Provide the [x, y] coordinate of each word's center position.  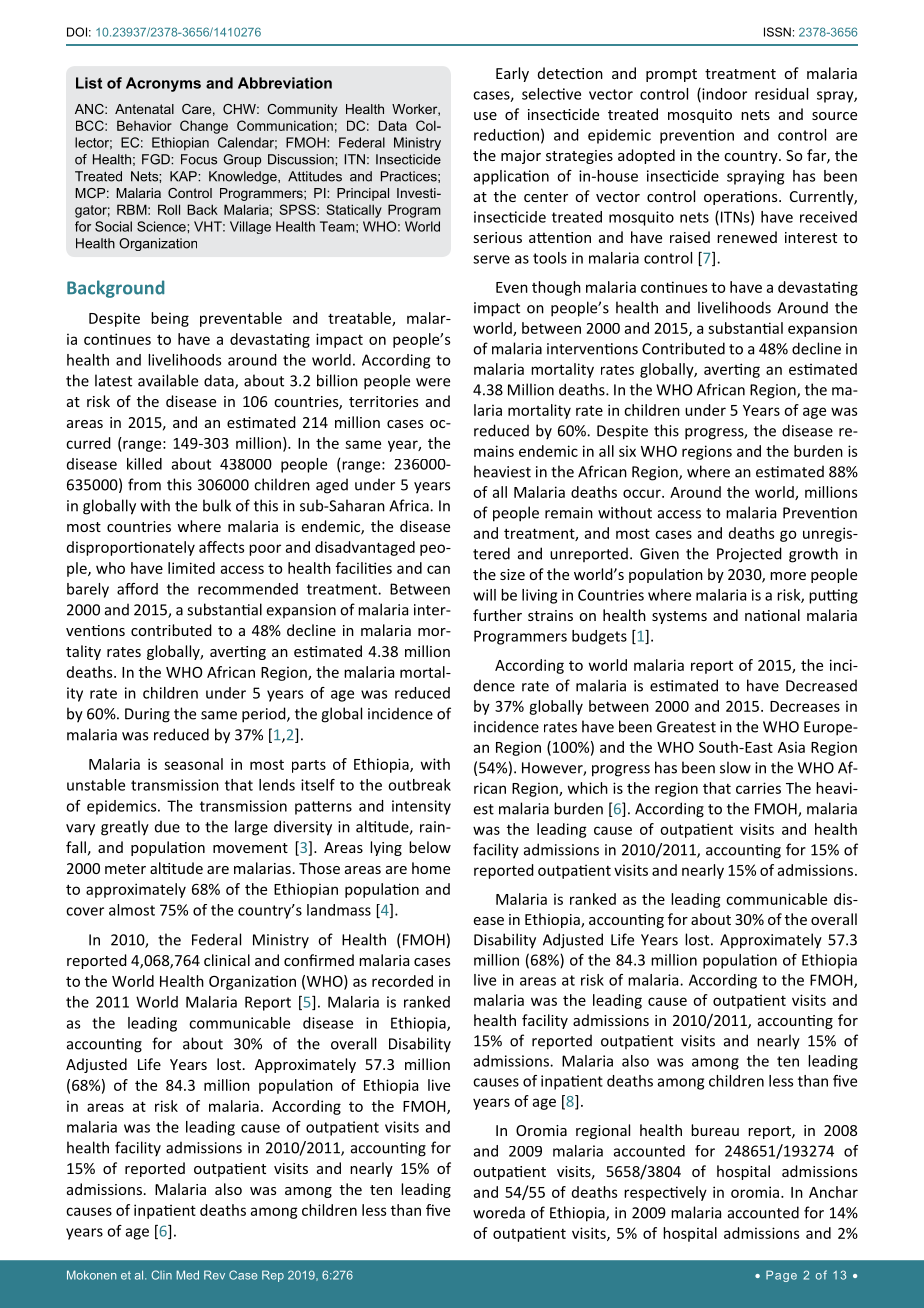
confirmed [319, 960]
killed [144, 464]
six [627, 451]
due [167, 826]
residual [781, 94]
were [433, 382]
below [430, 847]
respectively [665, 1193]
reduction [506, 135]
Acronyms [163, 84]
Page [781, 1276]
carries [758, 788]
